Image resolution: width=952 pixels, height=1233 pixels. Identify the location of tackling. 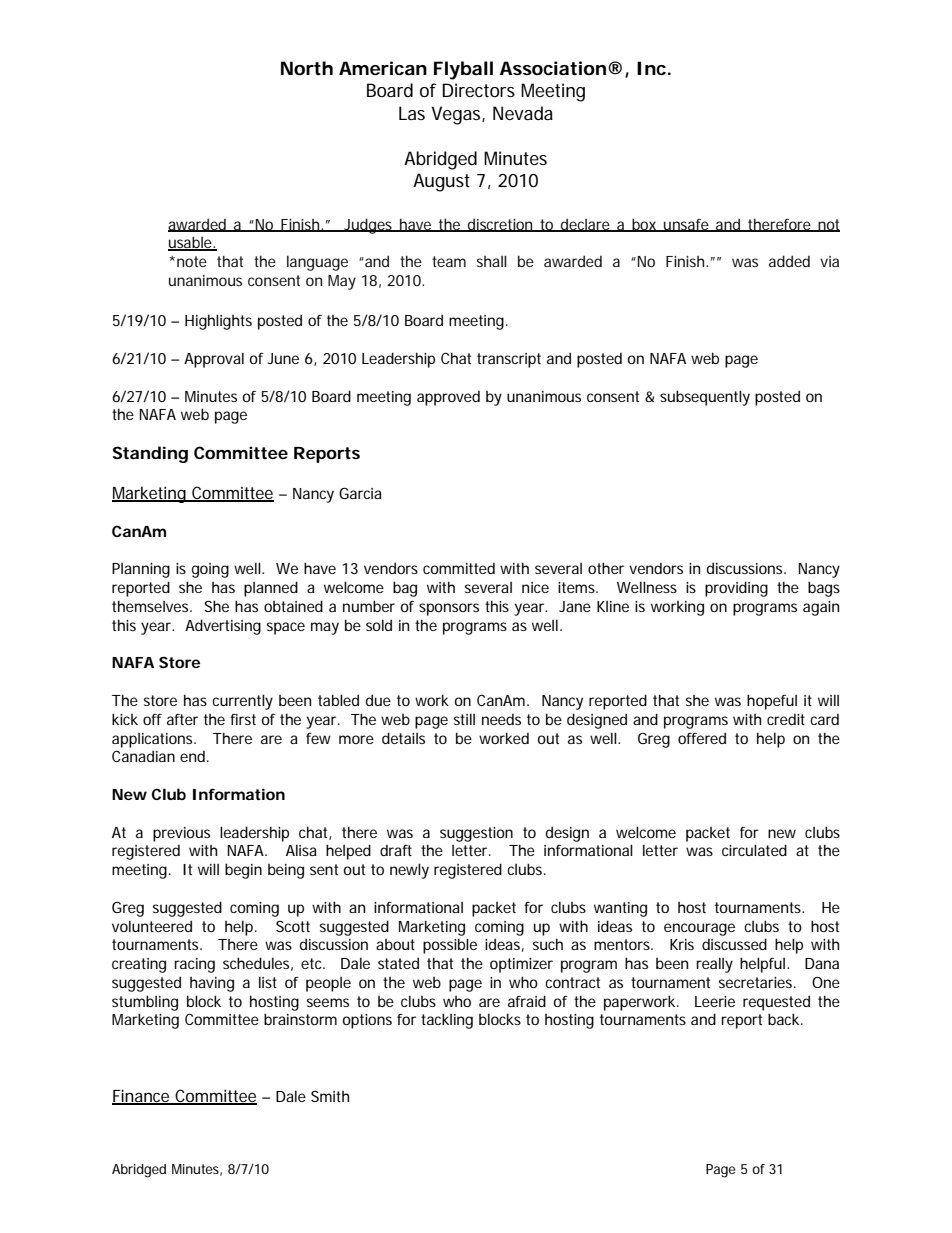
(447, 1021).
